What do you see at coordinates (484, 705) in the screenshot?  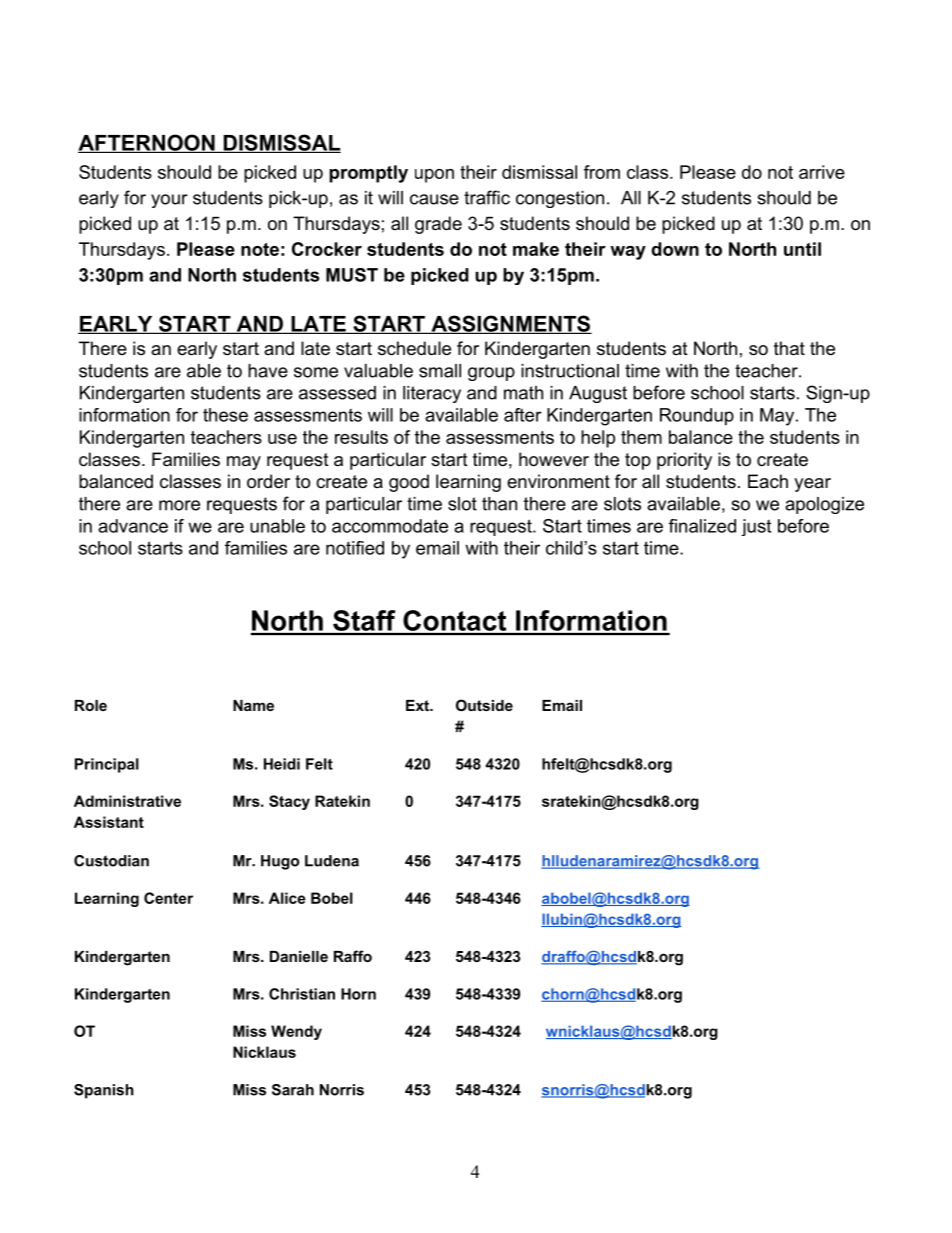 I see `Outside` at bounding box center [484, 705].
